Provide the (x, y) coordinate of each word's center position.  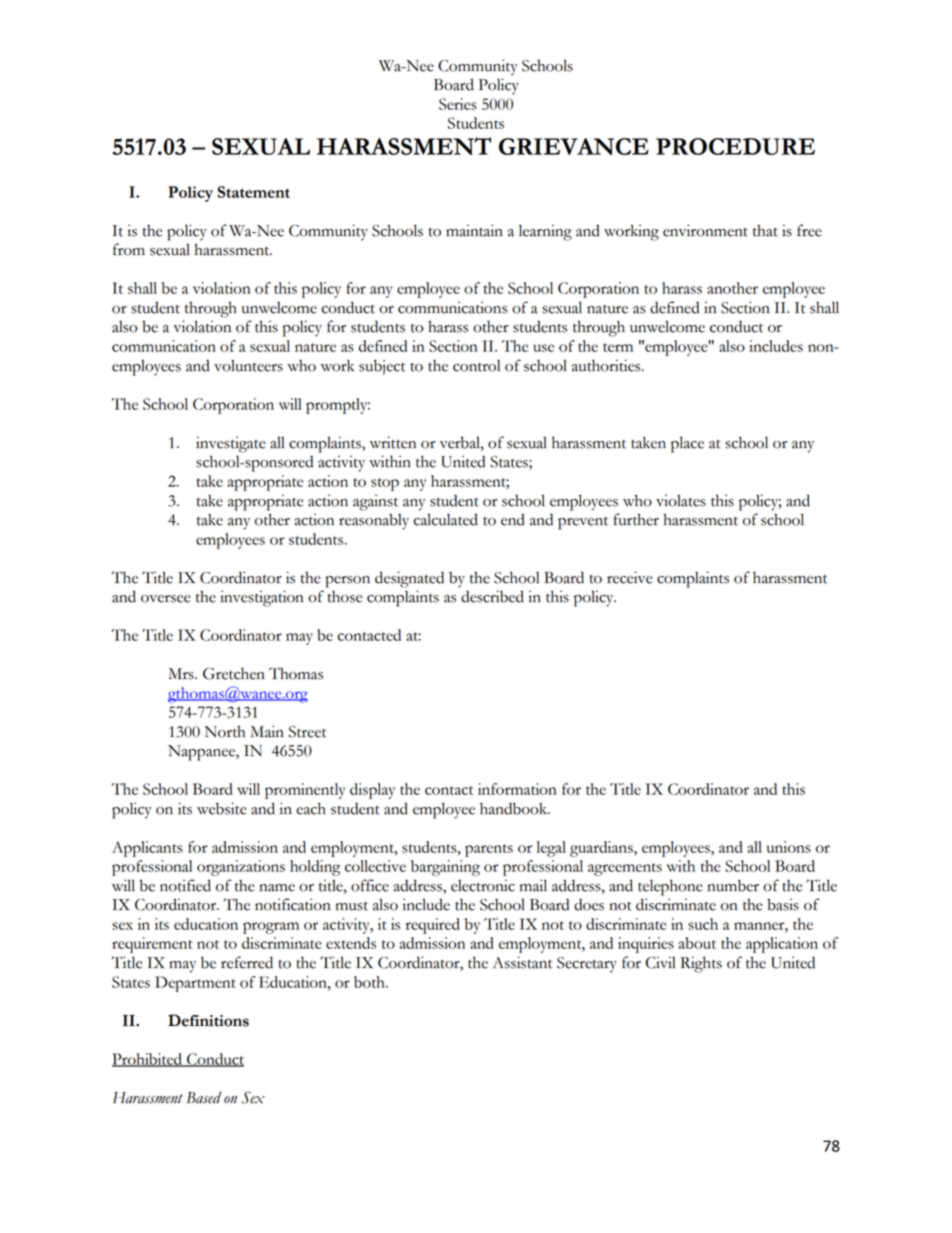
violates (681, 500)
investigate (231, 444)
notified (185, 885)
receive (630, 577)
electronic (483, 885)
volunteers (248, 366)
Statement (253, 192)
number (733, 885)
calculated (445, 519)
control (476, 365)
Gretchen (234, 673)
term (618, 347)
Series (458, 104)
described (492, 596)
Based (203, 1097)
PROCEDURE (735, 146)
